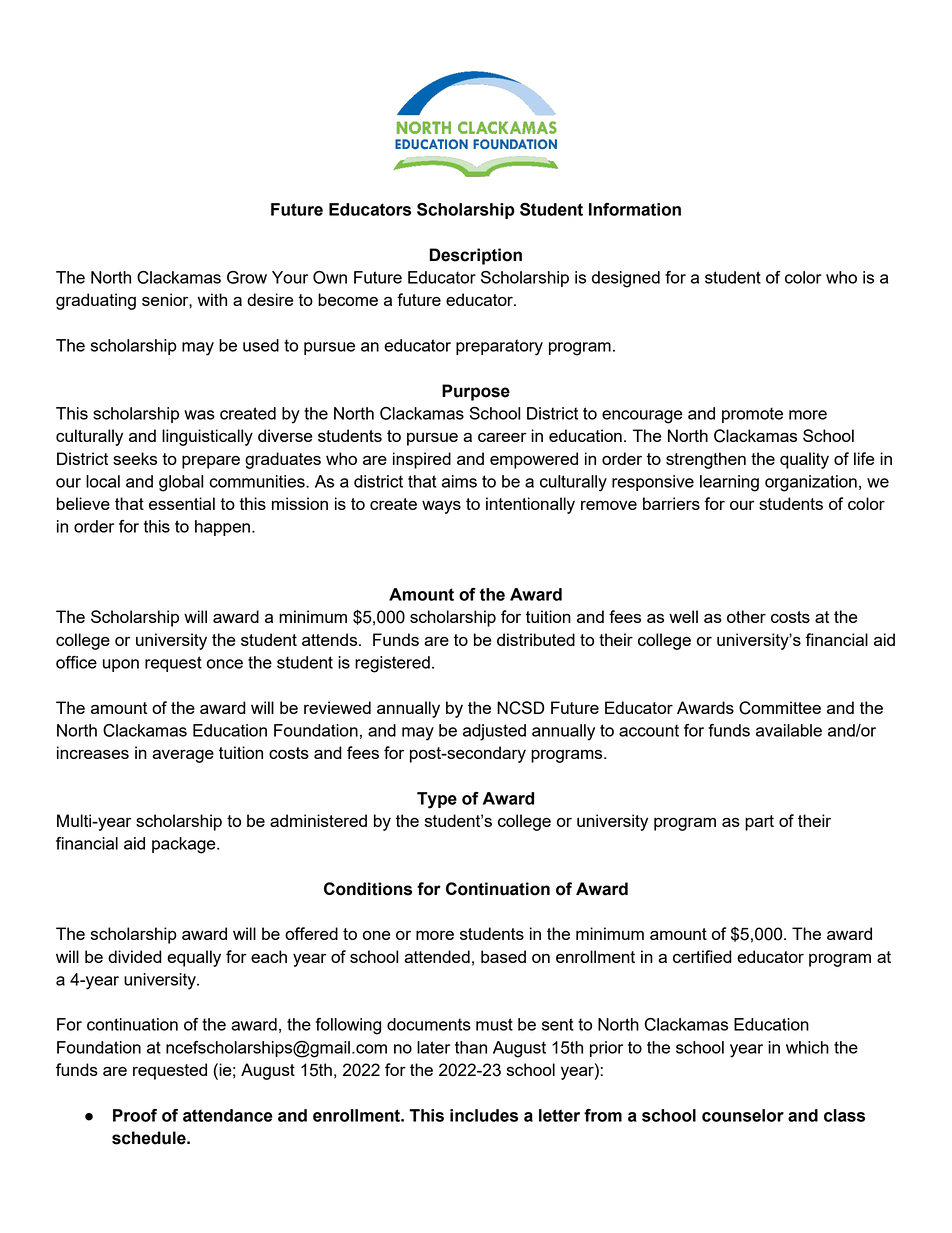 This screenshot has height=1233, width=952. I want to click on Description, so click(476, 256).
